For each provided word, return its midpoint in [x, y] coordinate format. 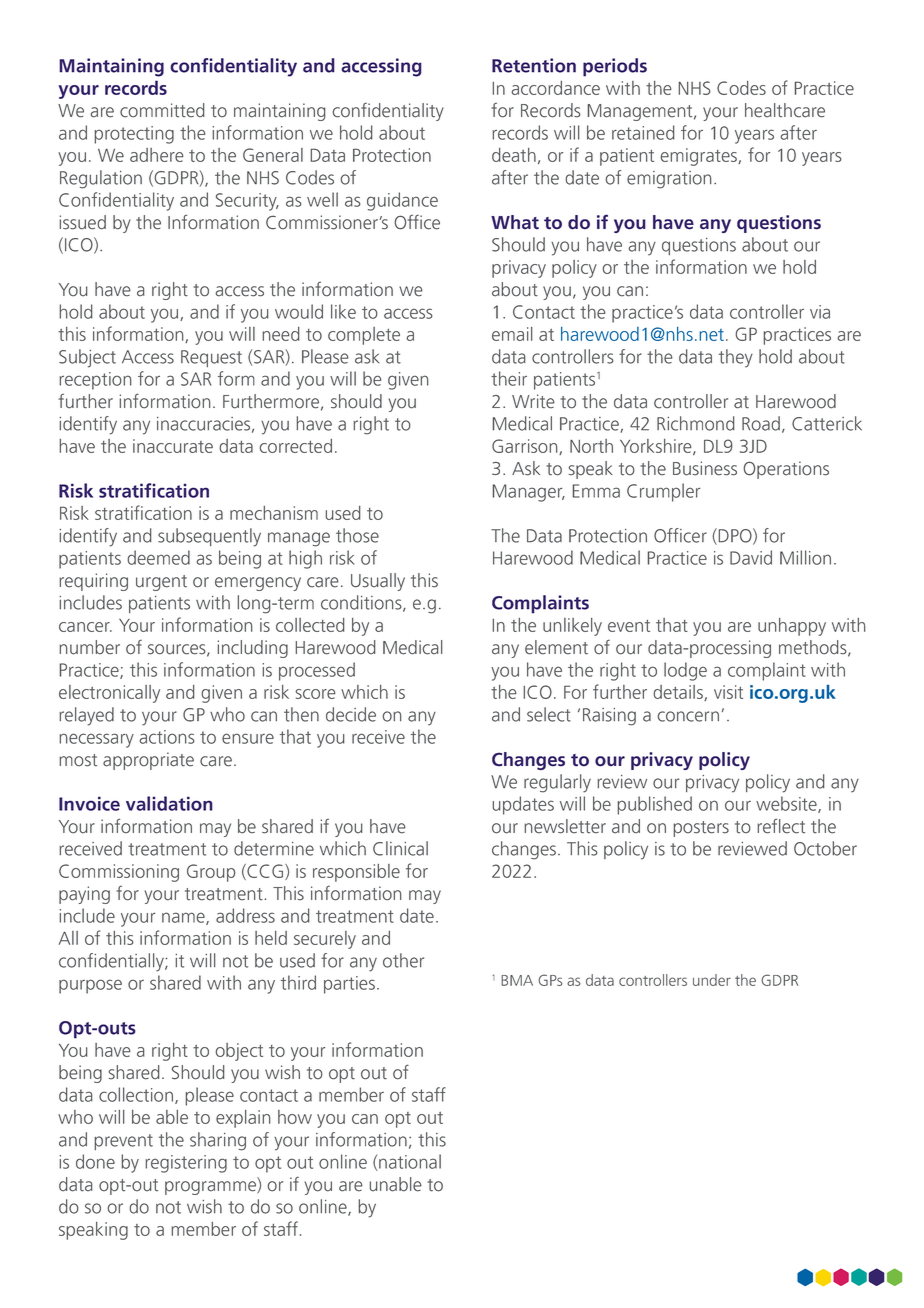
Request [211, 358]
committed [162, 110]
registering [186, 1164]
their [509, 378]
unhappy [792, 627]
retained [643, 132]
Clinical [400, 848]
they [736, 358]
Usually [378, 582]
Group [211, 873]
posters [701, 829]
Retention [534, 65]
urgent [161, 583]
